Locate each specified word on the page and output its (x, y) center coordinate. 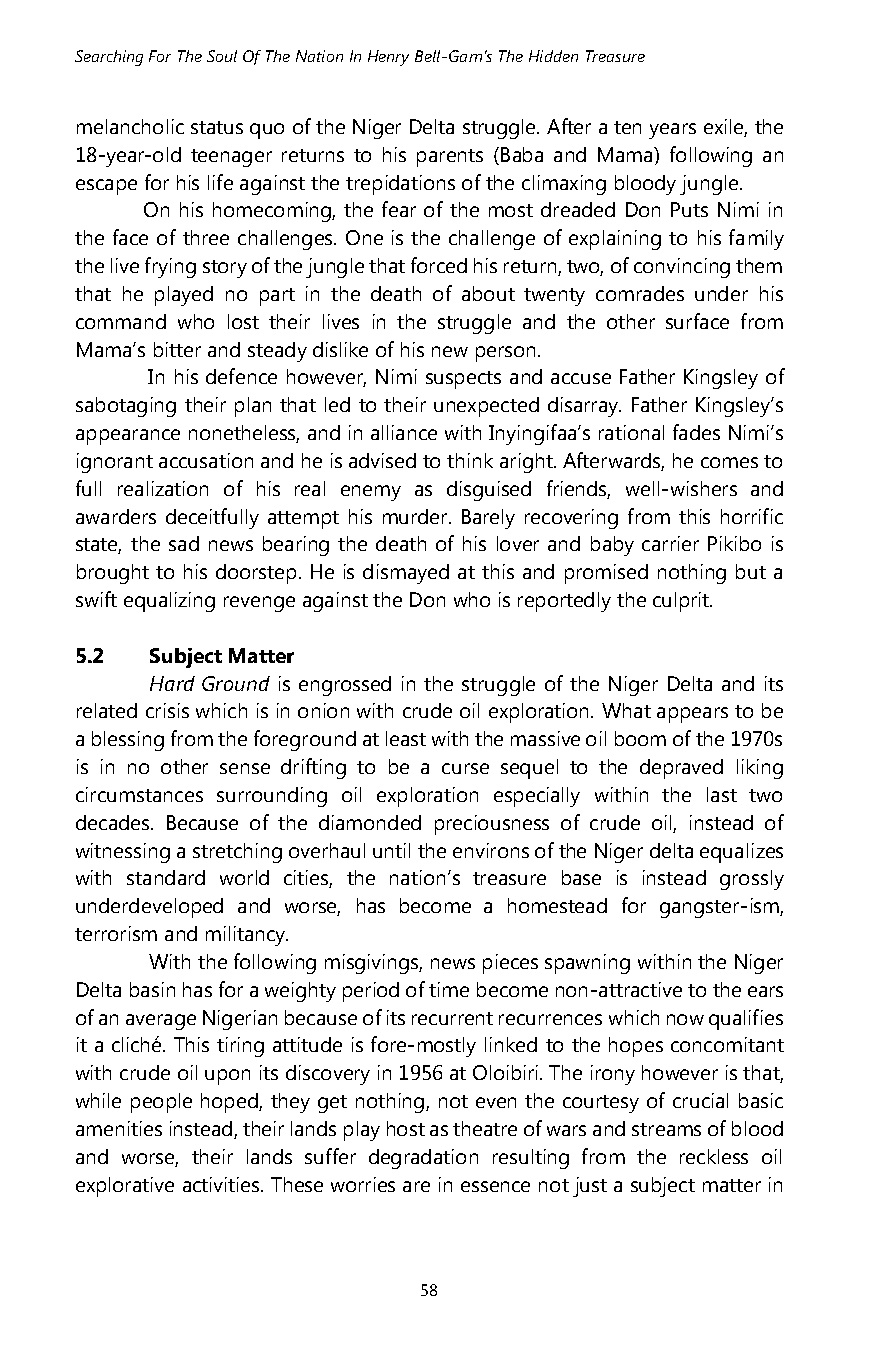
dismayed (406, 574)
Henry (388, 58)
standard (166, 877)
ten (627, 127)
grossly (752, 880)
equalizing (169, 602)
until (391, 850)
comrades (640, 293)
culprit (682, 602)
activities (222, 1184)
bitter (177, 349)
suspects (463, 380)
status (217, 127)
